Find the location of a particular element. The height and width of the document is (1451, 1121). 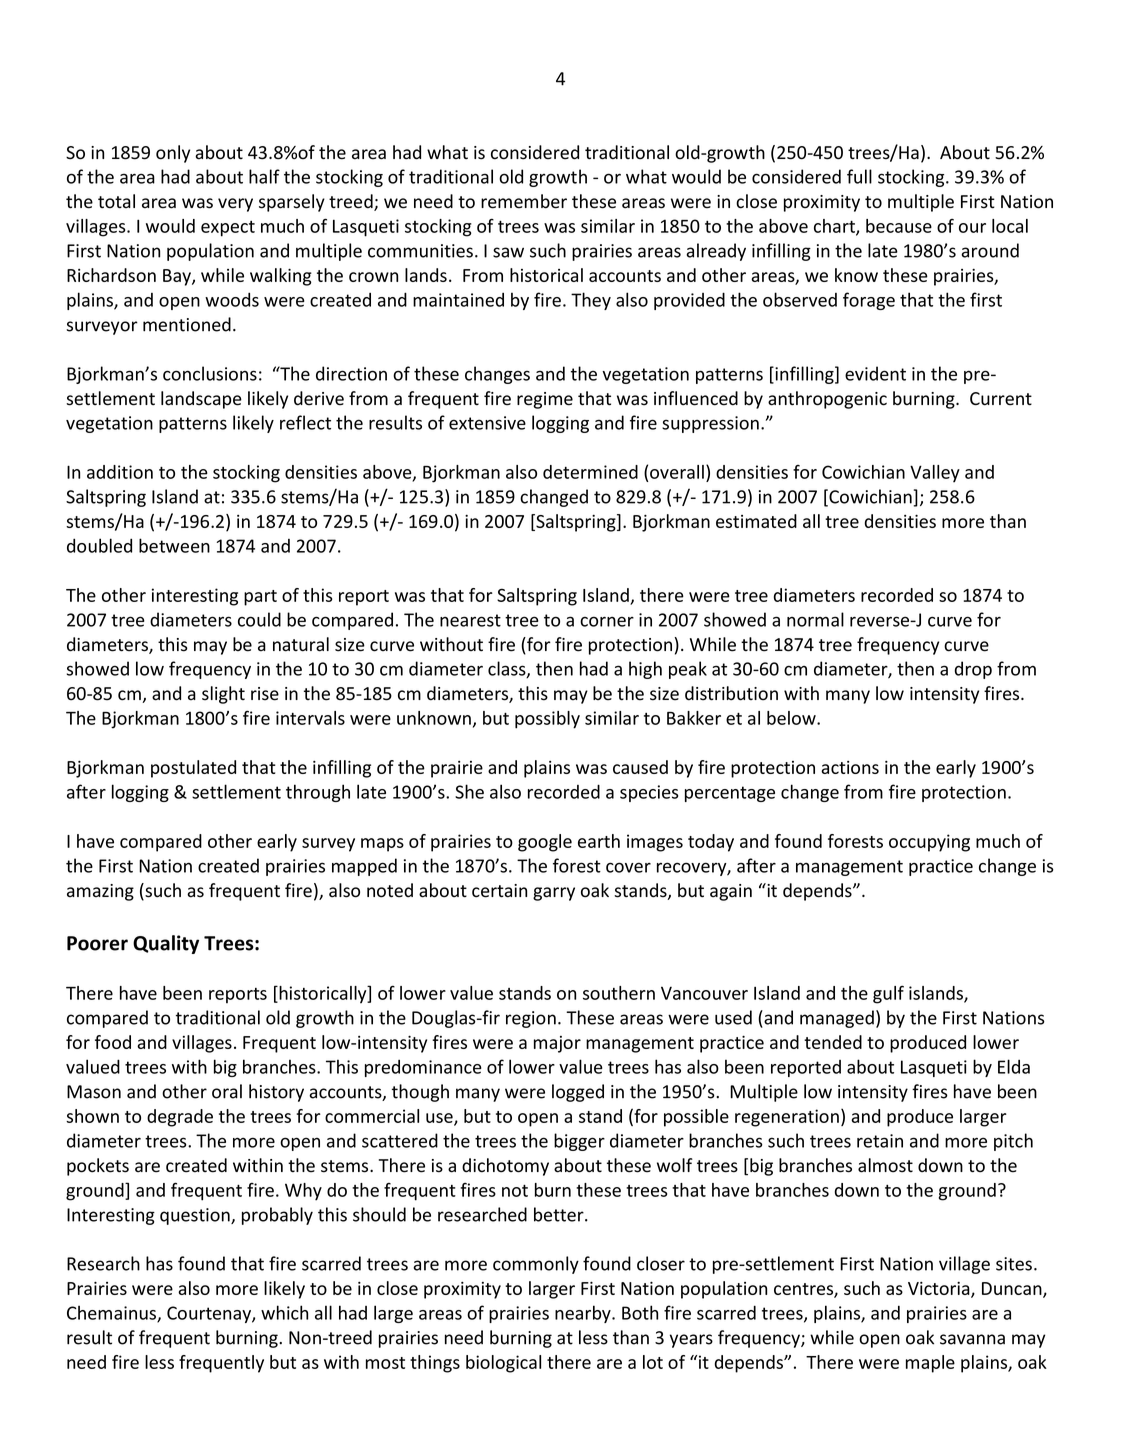

which is located at coordinates (284, 1312).
